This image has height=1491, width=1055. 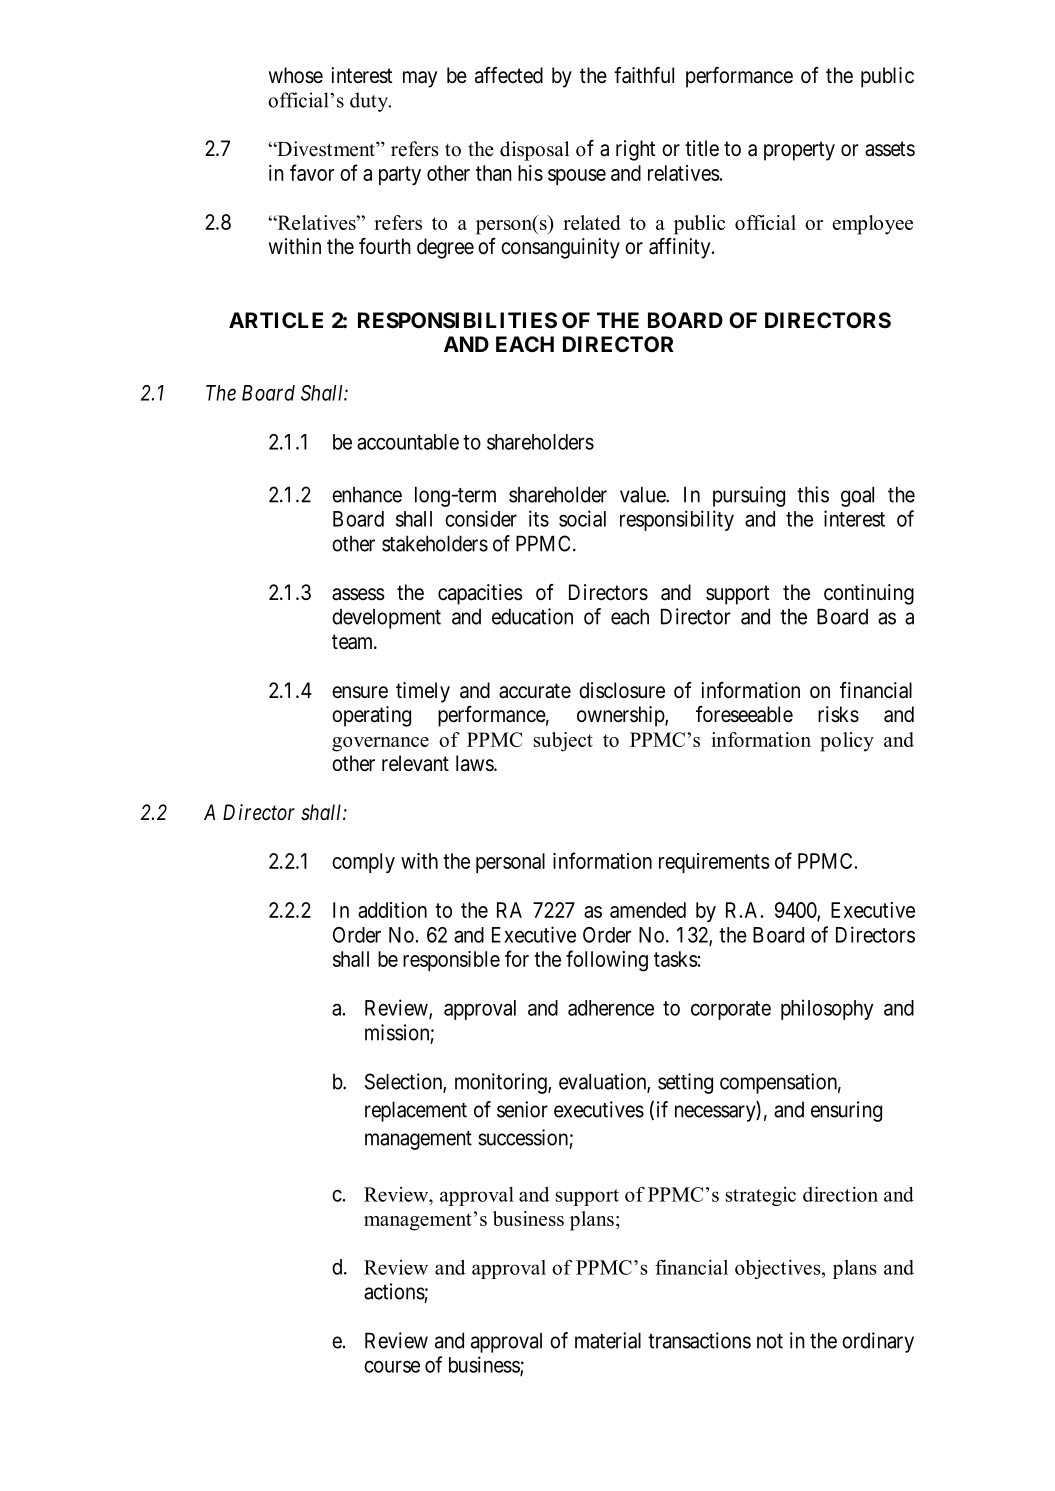 I want to click on duty, so click(x=370, y=102).
